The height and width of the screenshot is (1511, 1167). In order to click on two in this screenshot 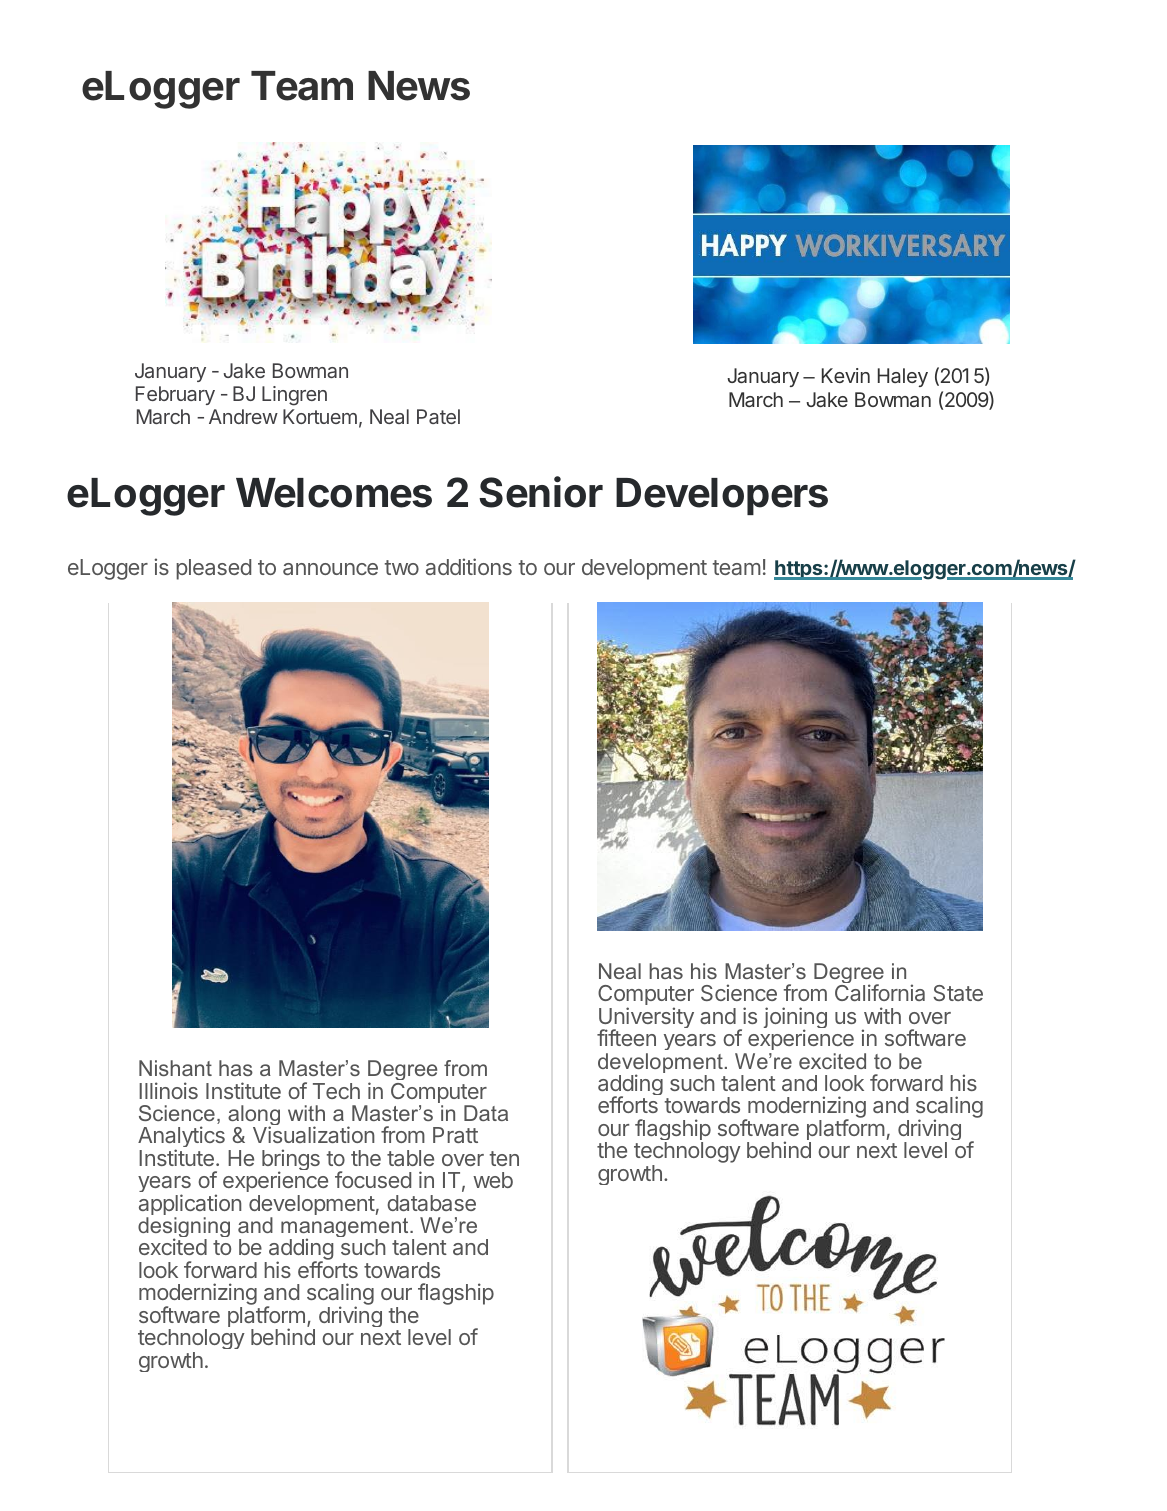, I will do `click(402, 567)`.
